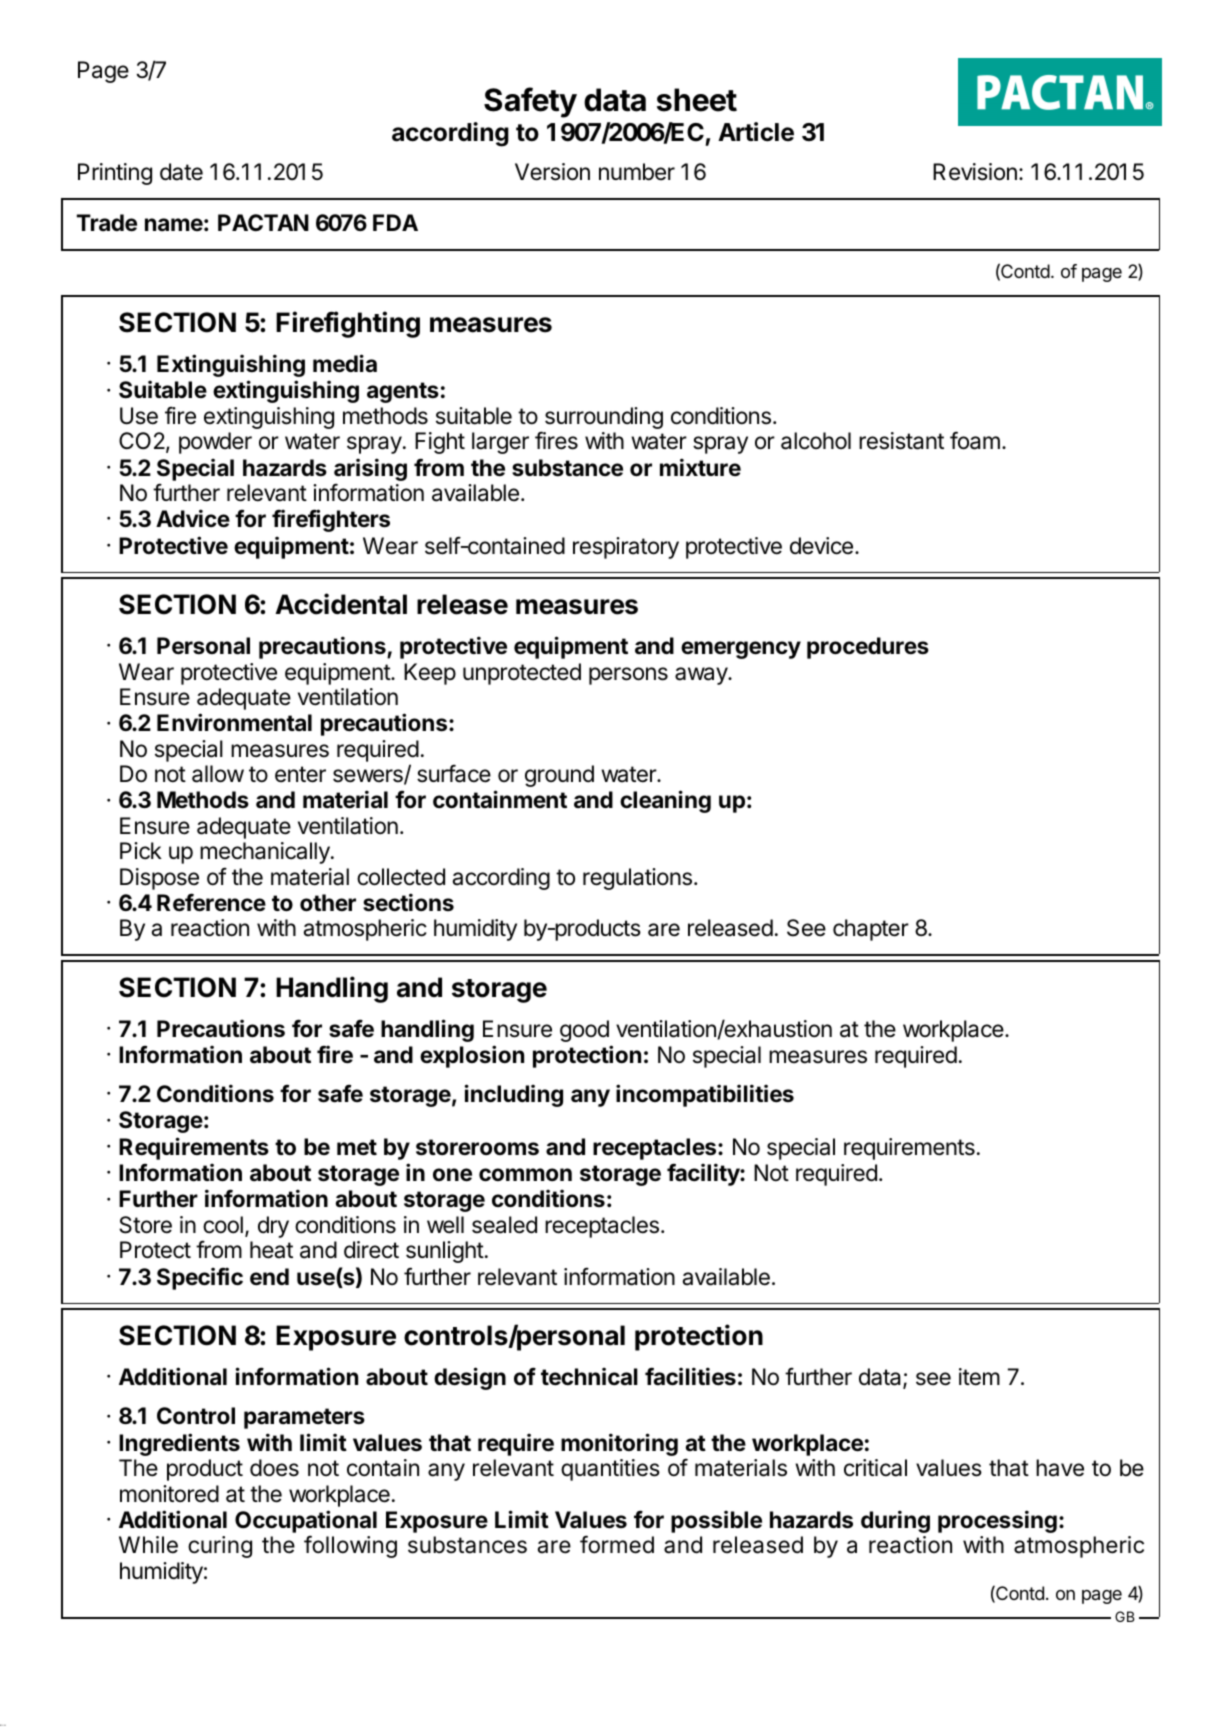 The height and width of the document is (1727, 1220). What do you see at coordinates (169, 1494) in the document?
I see `monitored` at bounding box center [169, 1494].
